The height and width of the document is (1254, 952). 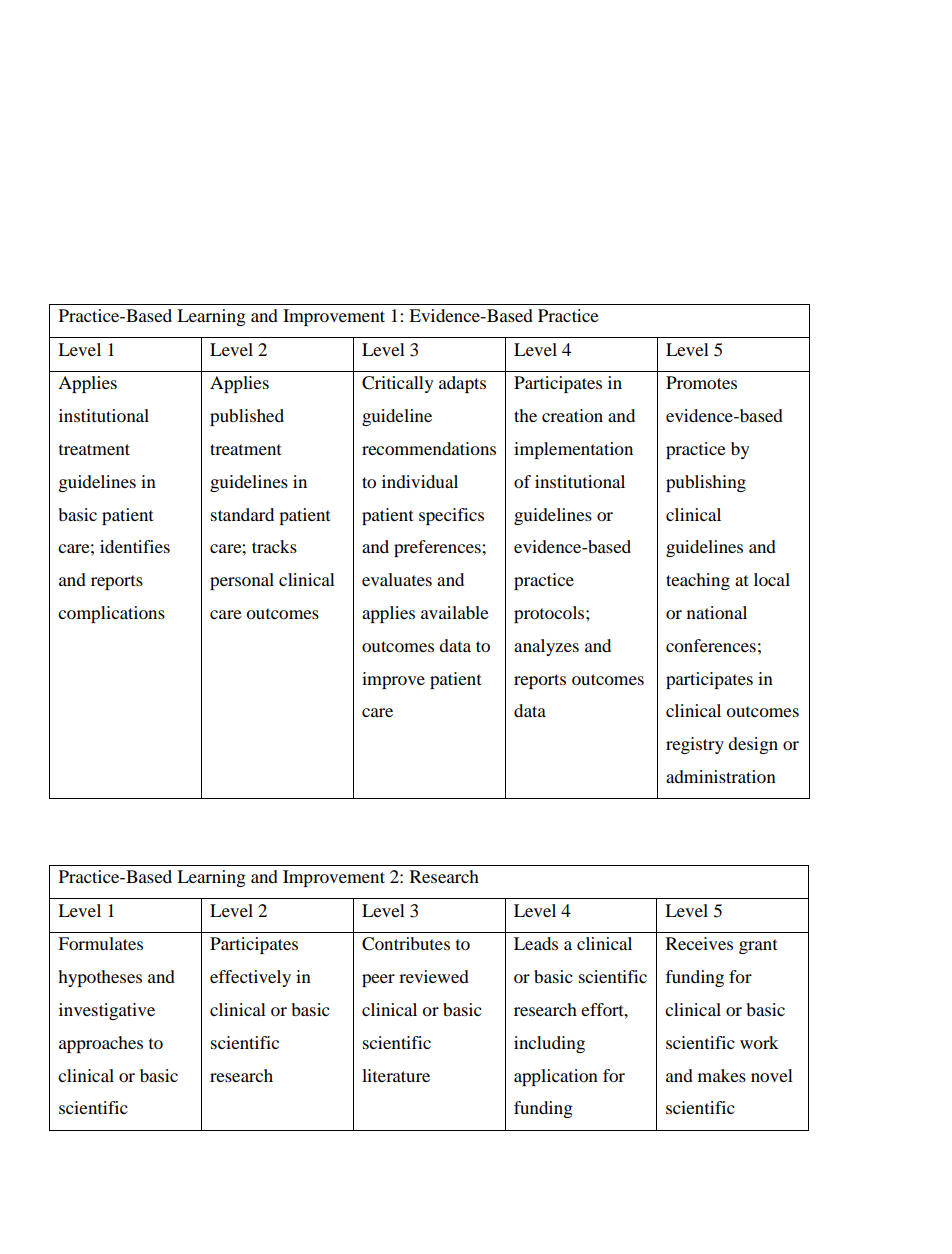 I want to click on makes, so click(x=722, y=1075).
